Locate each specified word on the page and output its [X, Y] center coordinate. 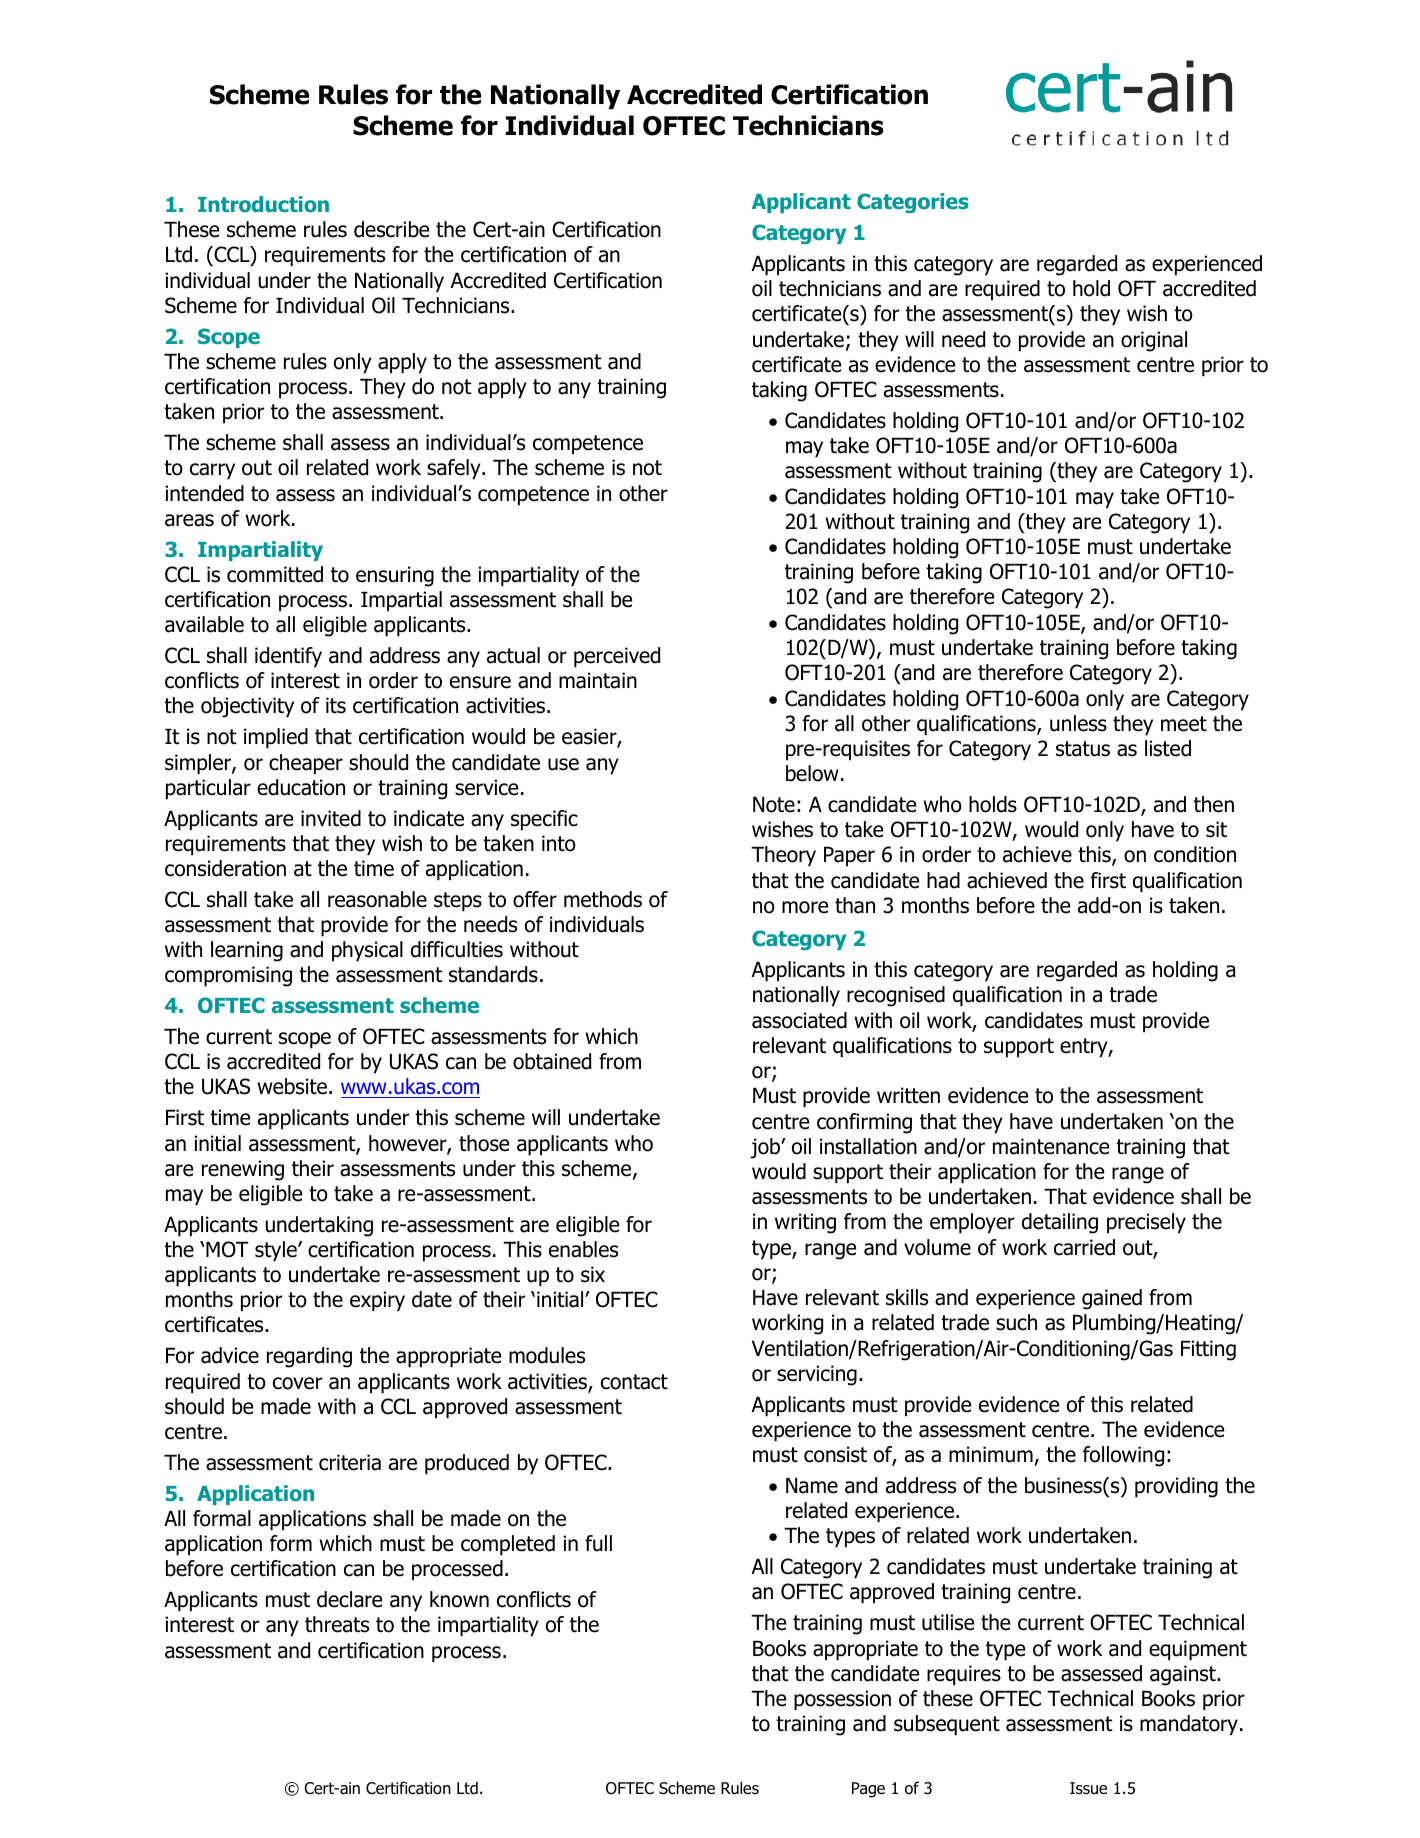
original [1154, 341]
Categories [913, 203]
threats [337, 1624]
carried [1084, 1247]
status [1083, 749]
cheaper [306, 764]
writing [805, 1223]
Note [774, 805]
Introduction [263, 204]
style [277, 1251]
